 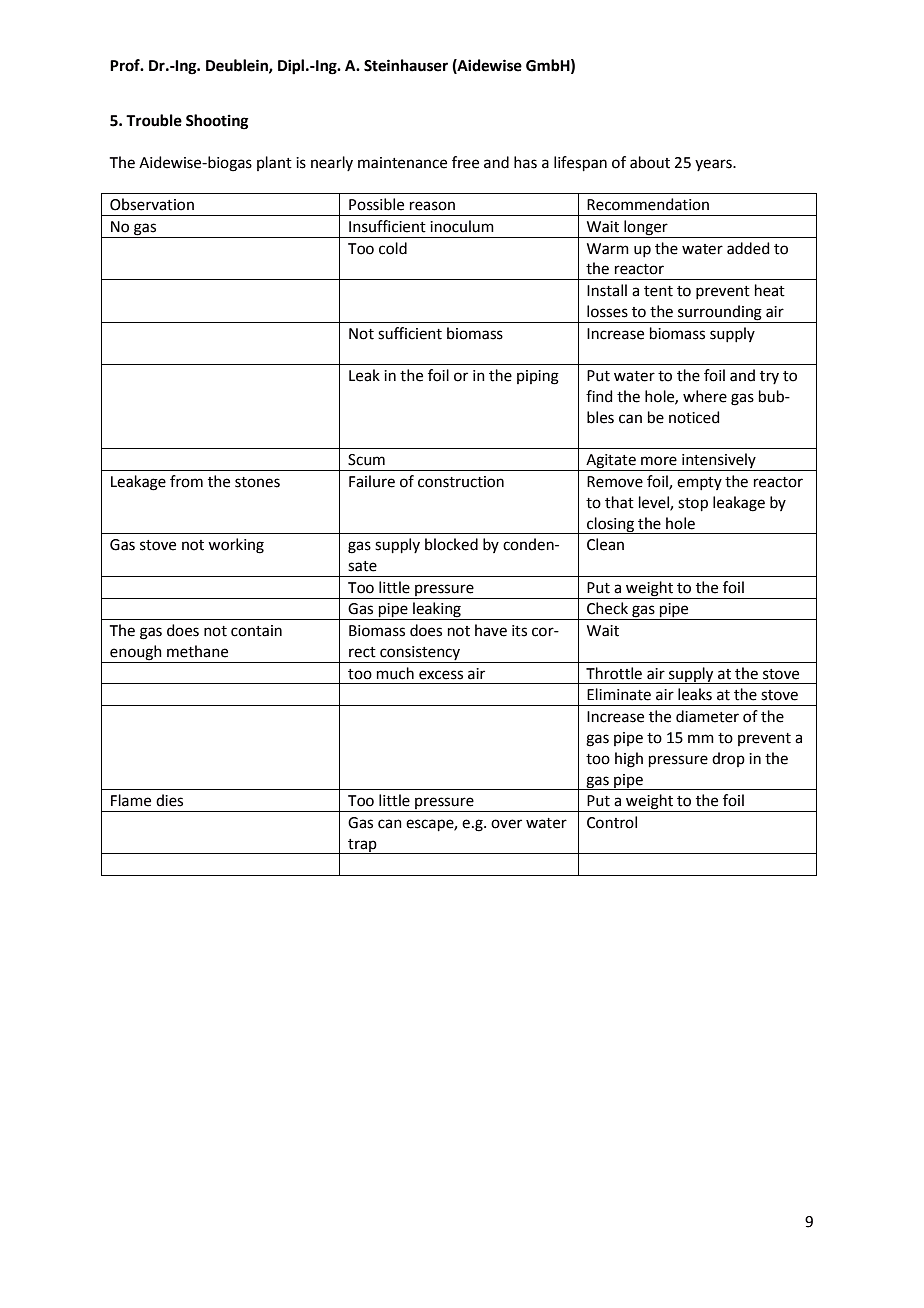 I want to click on over, so click(x=506, y=824).
